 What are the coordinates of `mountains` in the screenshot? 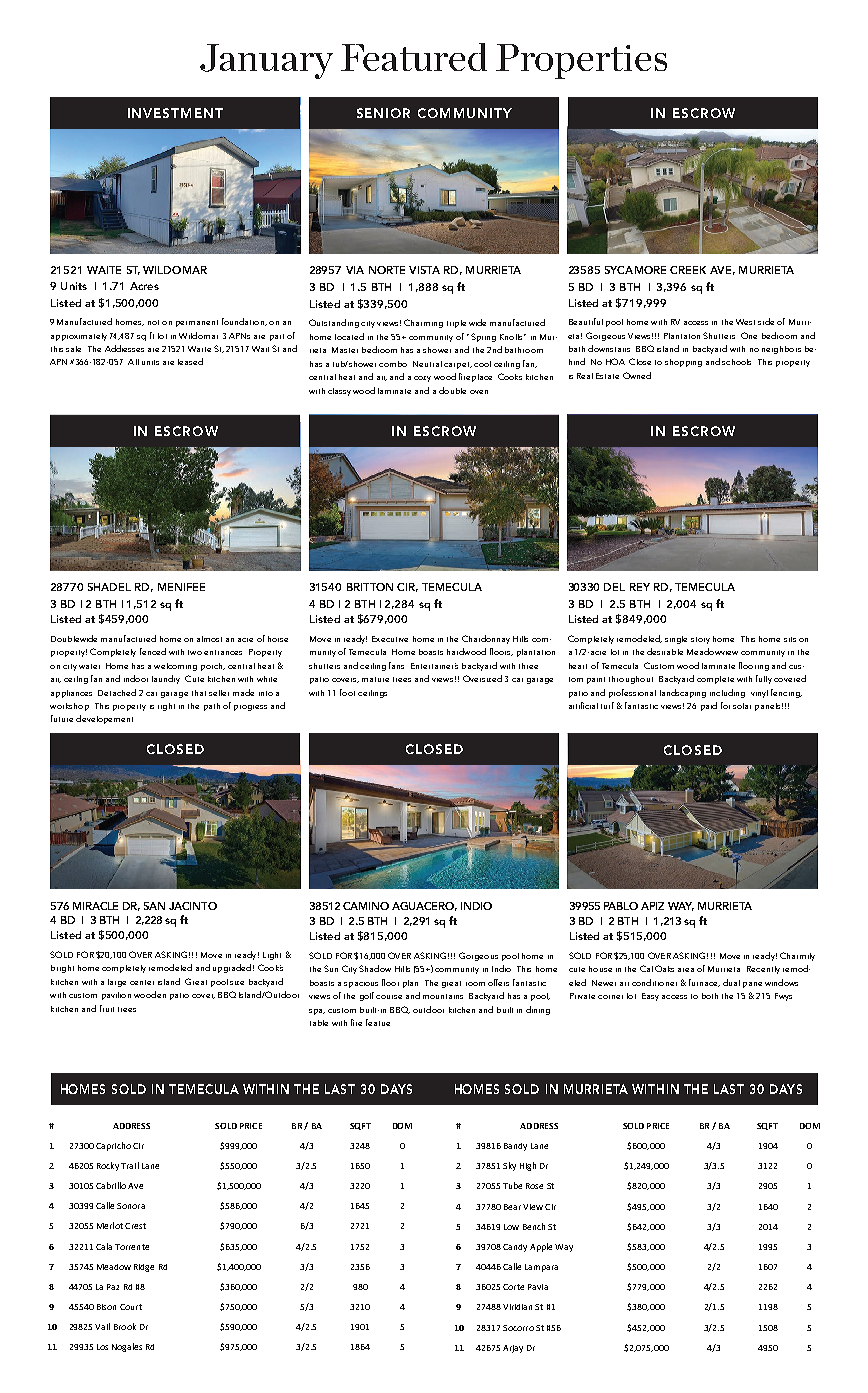 It's located at (443, 996).
